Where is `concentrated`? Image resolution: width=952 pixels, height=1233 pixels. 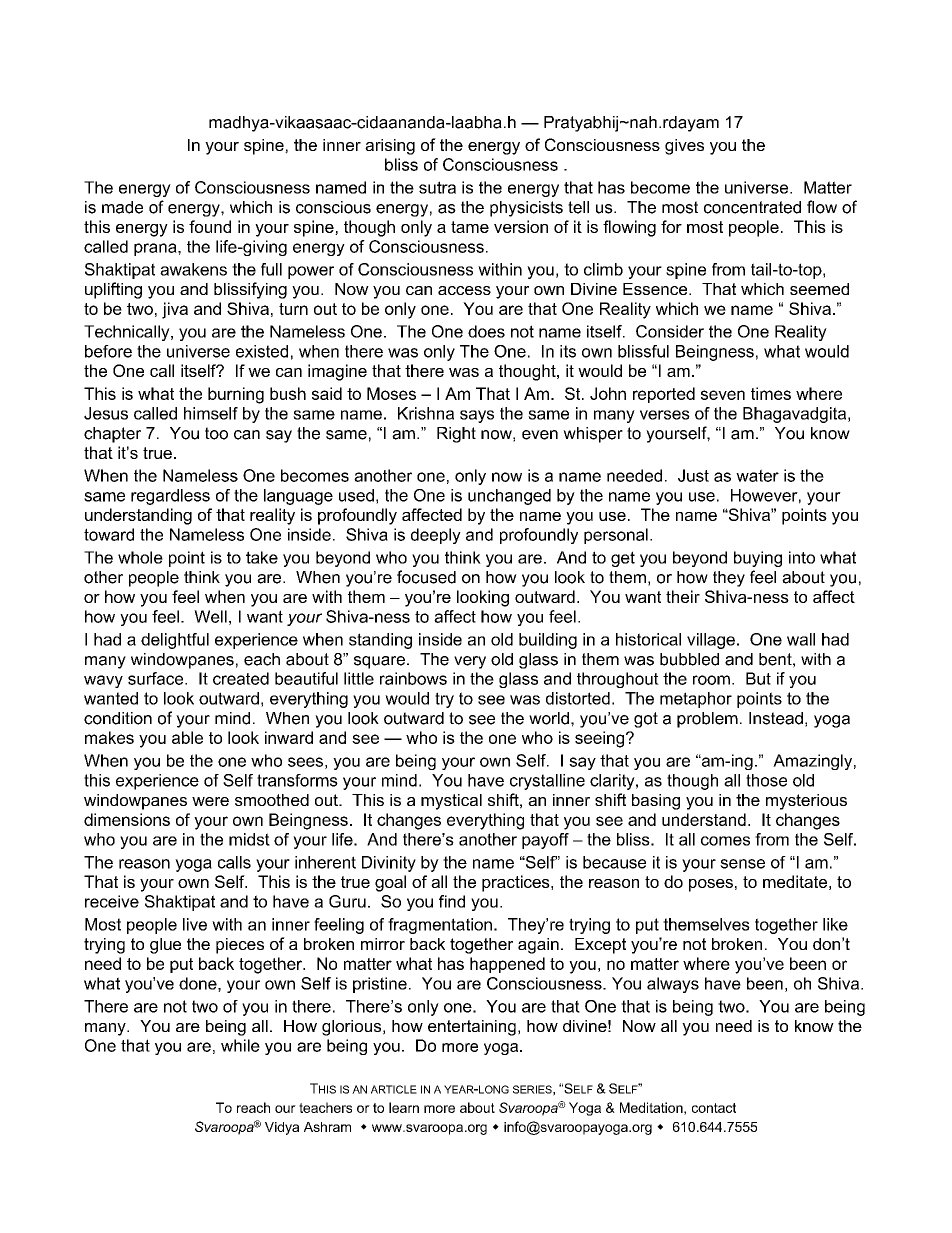
concentrated is located at coordinates (752, 207).
